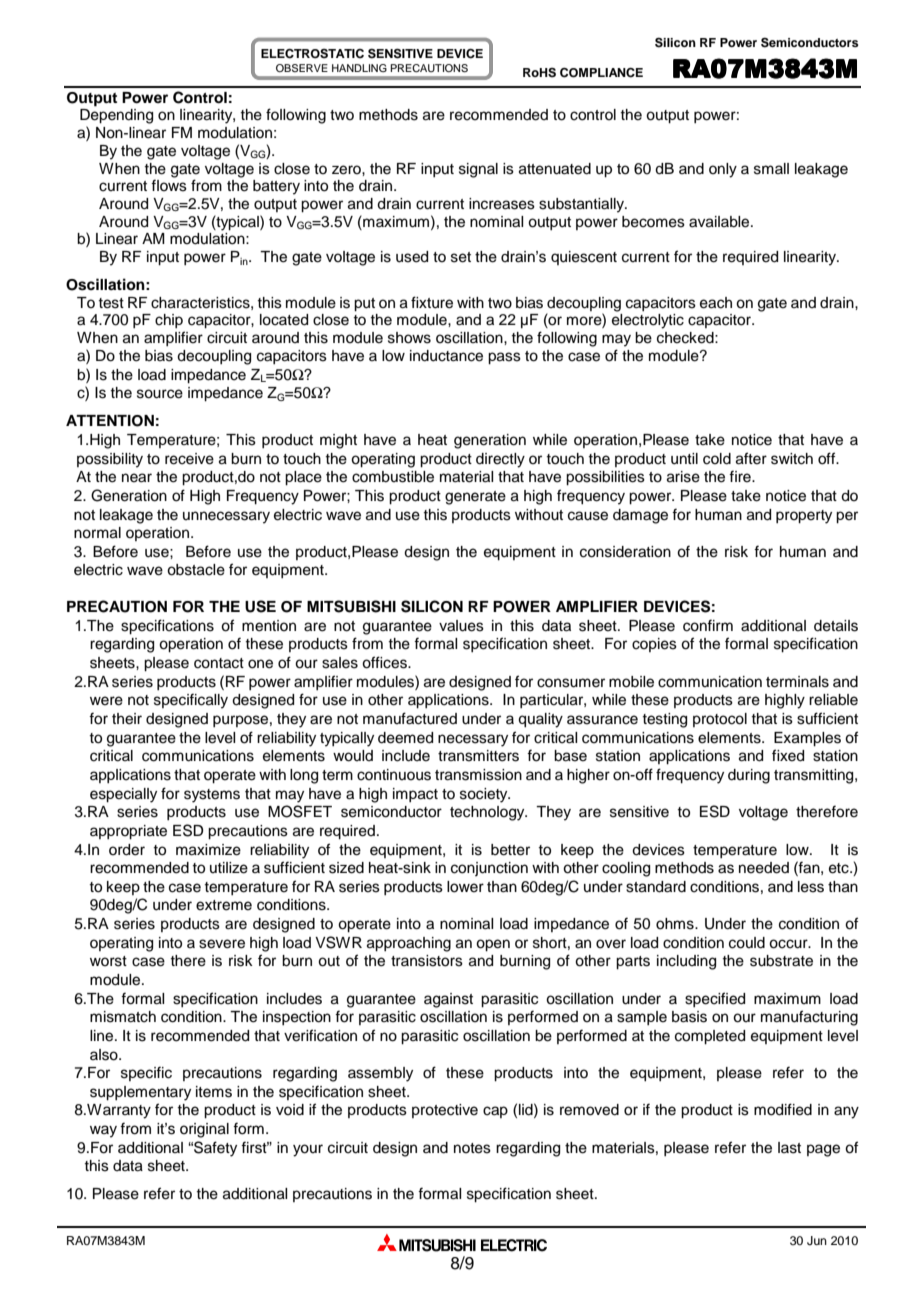 This page has height=1308, width=924. What do you see at coordinates (475, 498) in the page?
I see `generate` at bounding box center [475, 498].
